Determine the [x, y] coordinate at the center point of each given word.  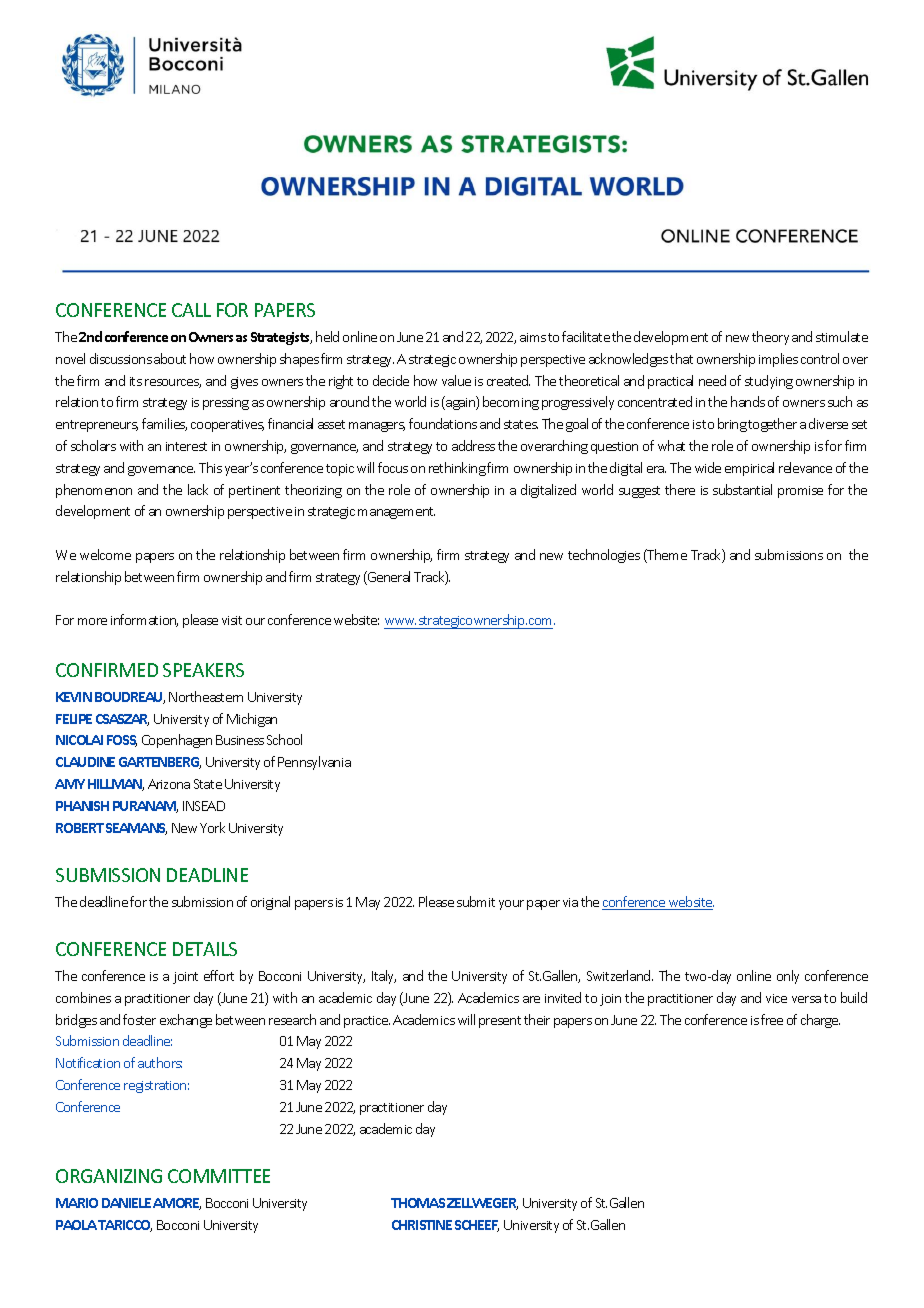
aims [533, 337]
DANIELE [126, 1203]
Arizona [169, 784]
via [570, 902]
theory [770, 338]
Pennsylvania [314, 763]
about [170, 358]
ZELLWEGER [482, 1204]
